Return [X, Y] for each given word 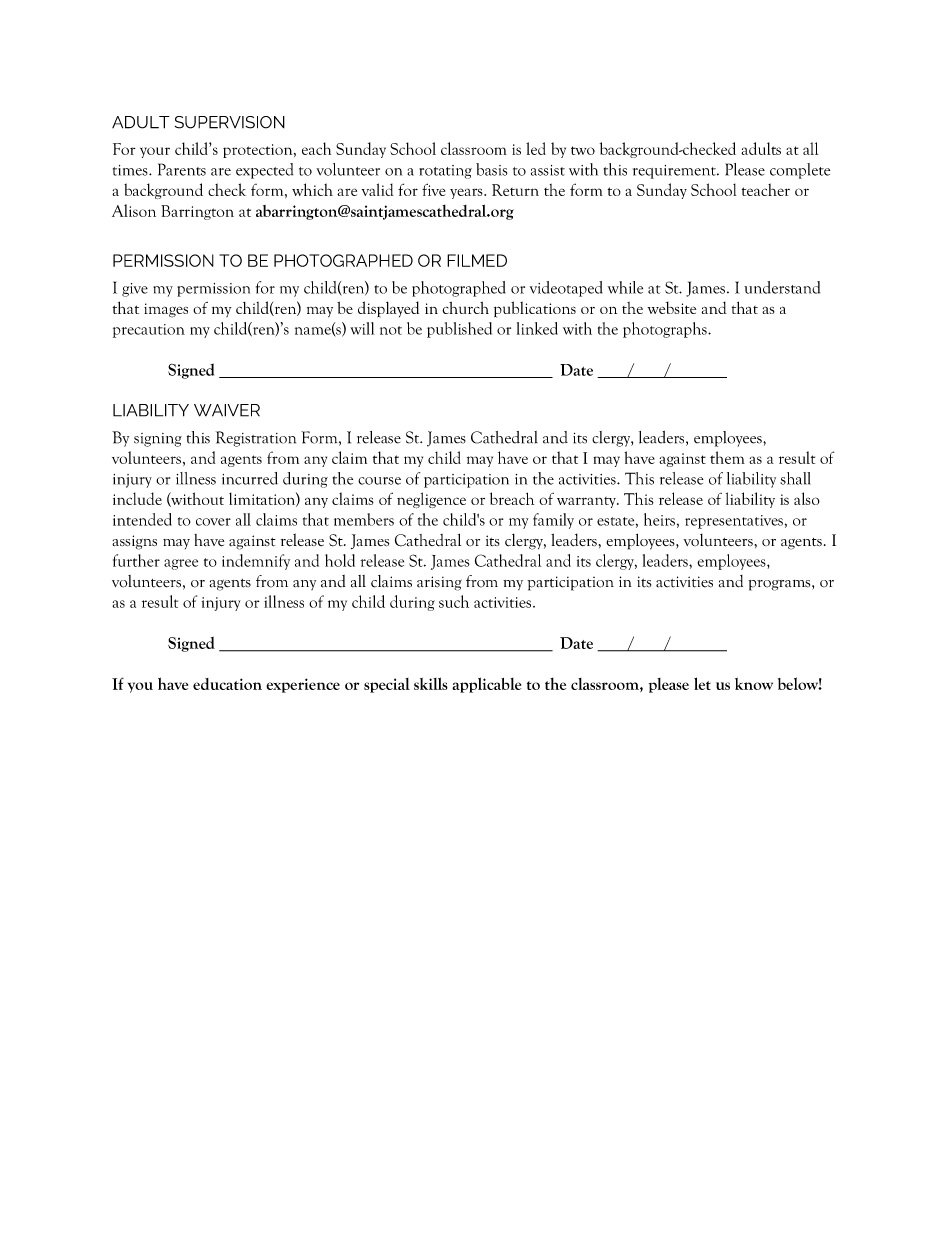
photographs [666, 330]
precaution [149, 331]
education [227, 684]
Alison [134, 210]
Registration [256, 439]
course [379, 481]
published [459, 330]
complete [800, 171]
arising [439, 583]
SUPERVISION [230, 122]
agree [181, 564]
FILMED [477, 260]
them [727, 457]
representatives [734, 522]
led [536, 148]
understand [782, 287]
